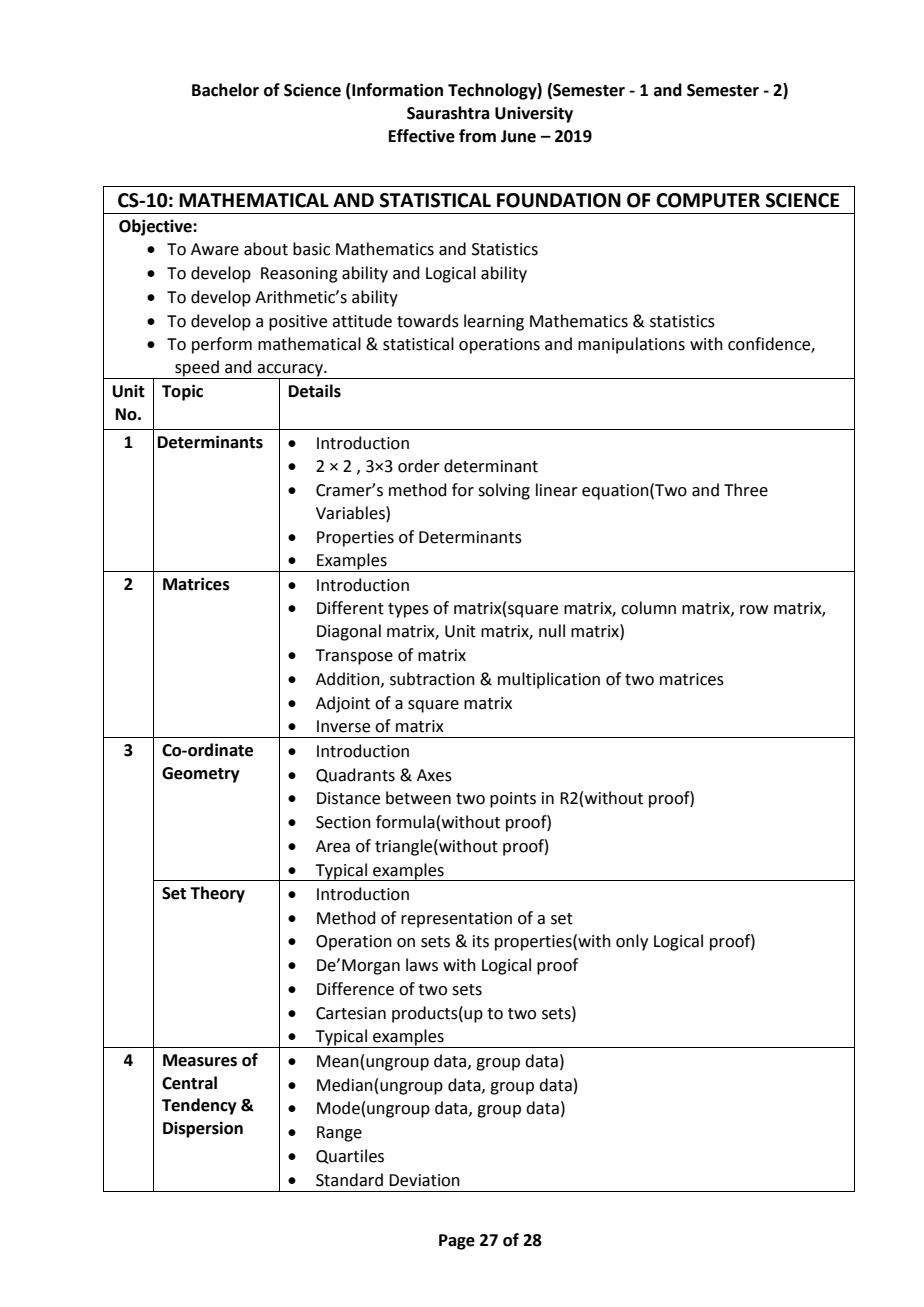  Describe the element at coordinates (225, 90) in the screenshot. I see `Bachelor` at that location.
